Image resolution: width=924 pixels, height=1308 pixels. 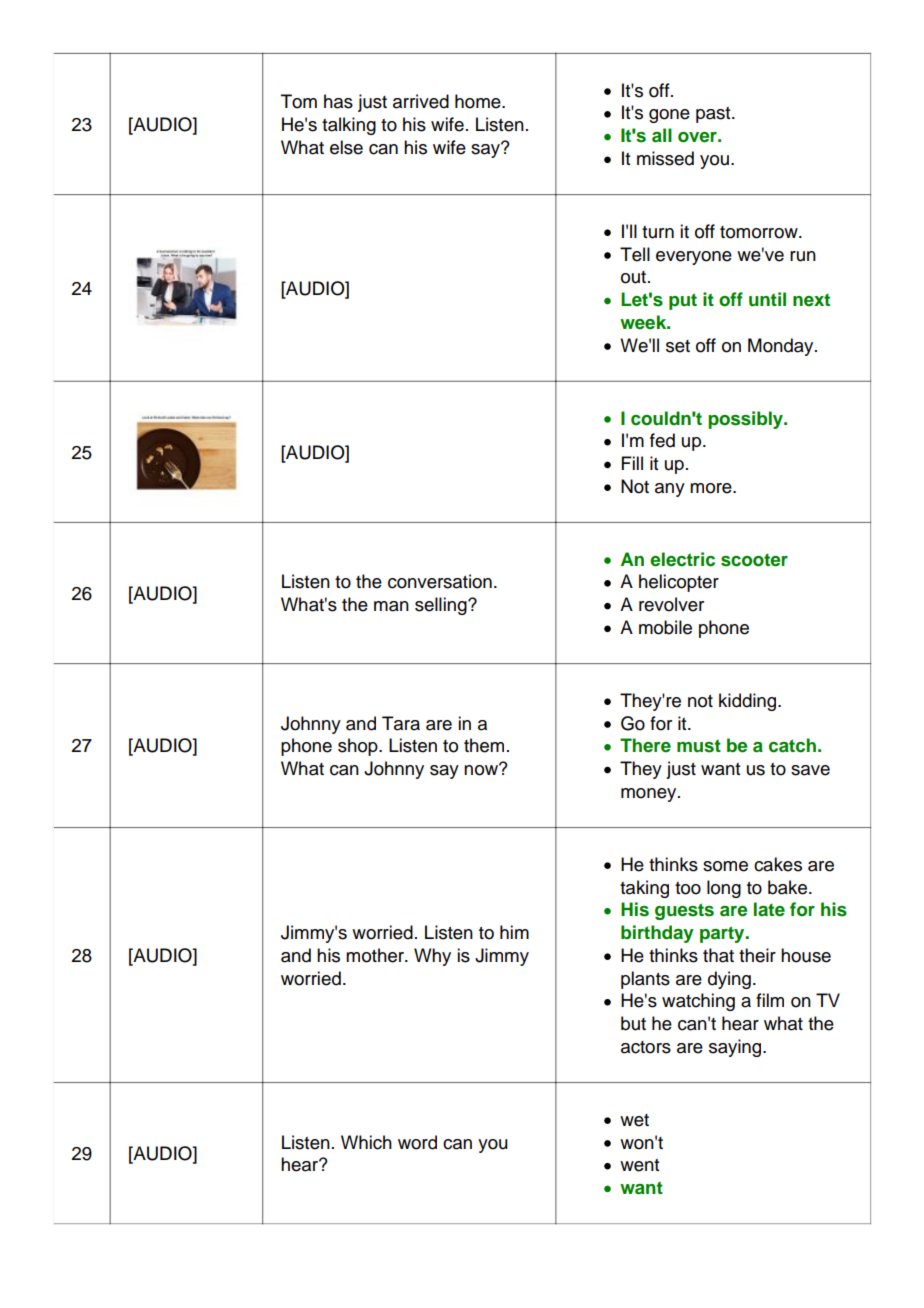 What do you see at coordinates (634, 1120) in the document?
I see `wet` at bounding box center [634, 1120].
